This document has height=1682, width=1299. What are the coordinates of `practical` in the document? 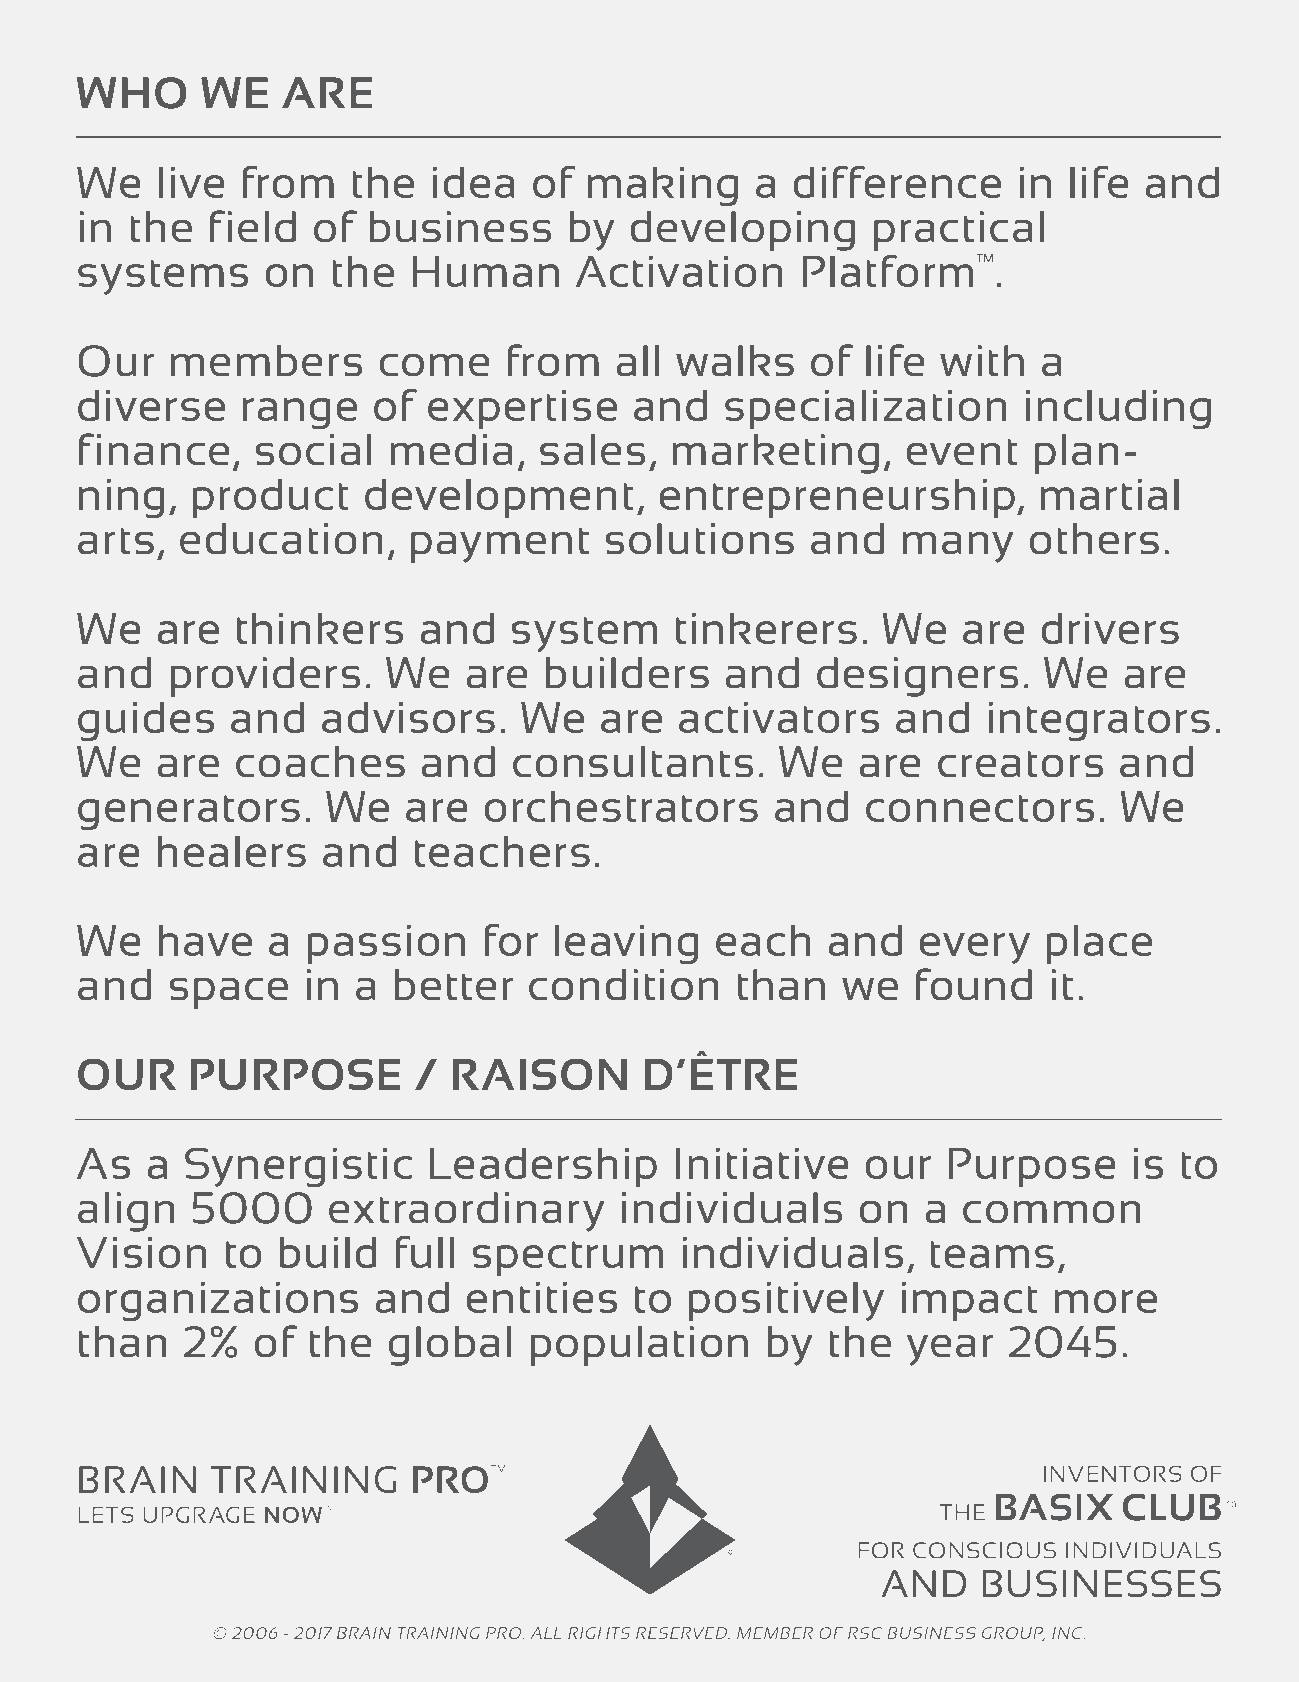 It's located at (959, 231).
